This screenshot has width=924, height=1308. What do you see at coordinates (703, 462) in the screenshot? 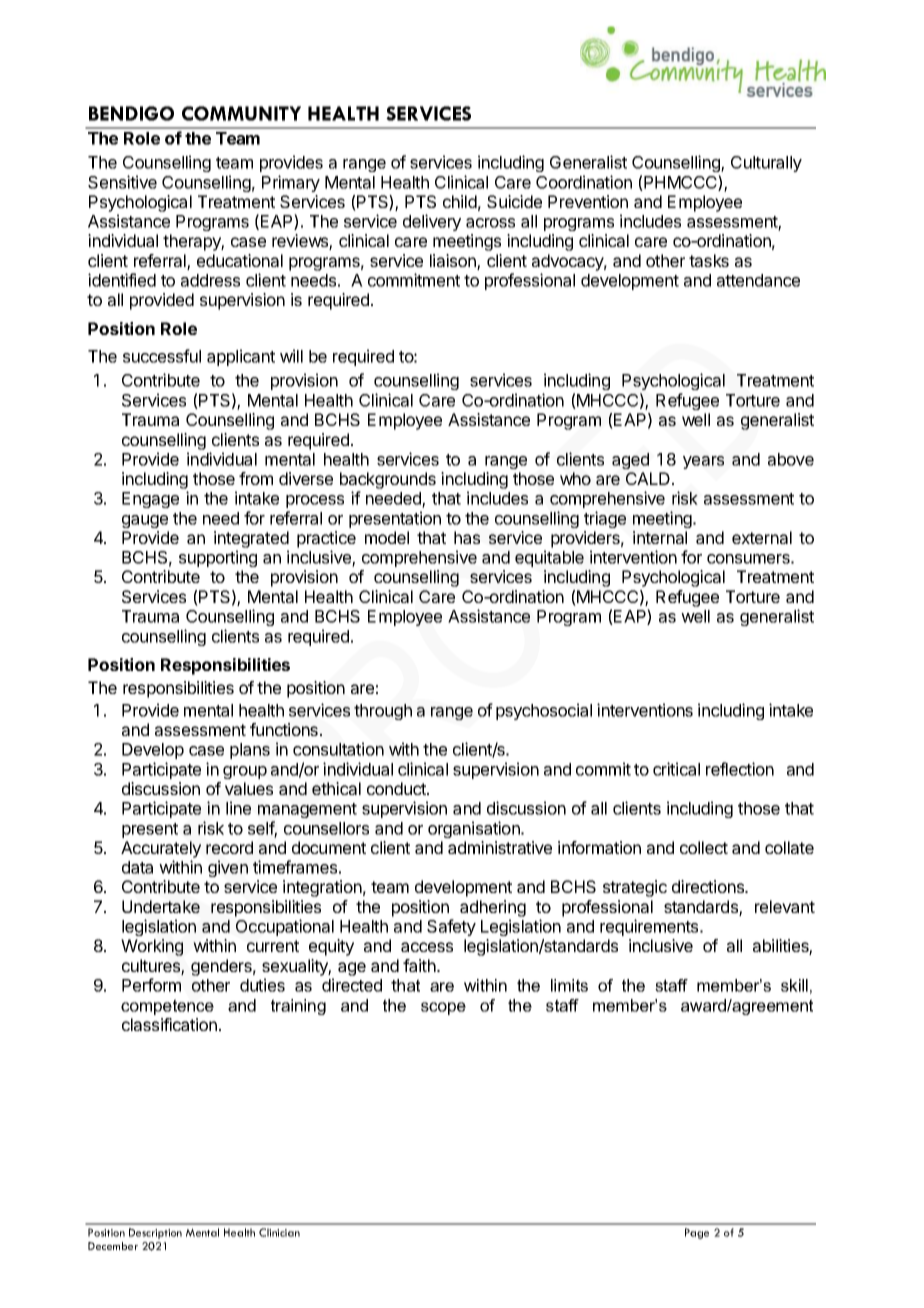
I see `years` at bounding box center [703, 462].
